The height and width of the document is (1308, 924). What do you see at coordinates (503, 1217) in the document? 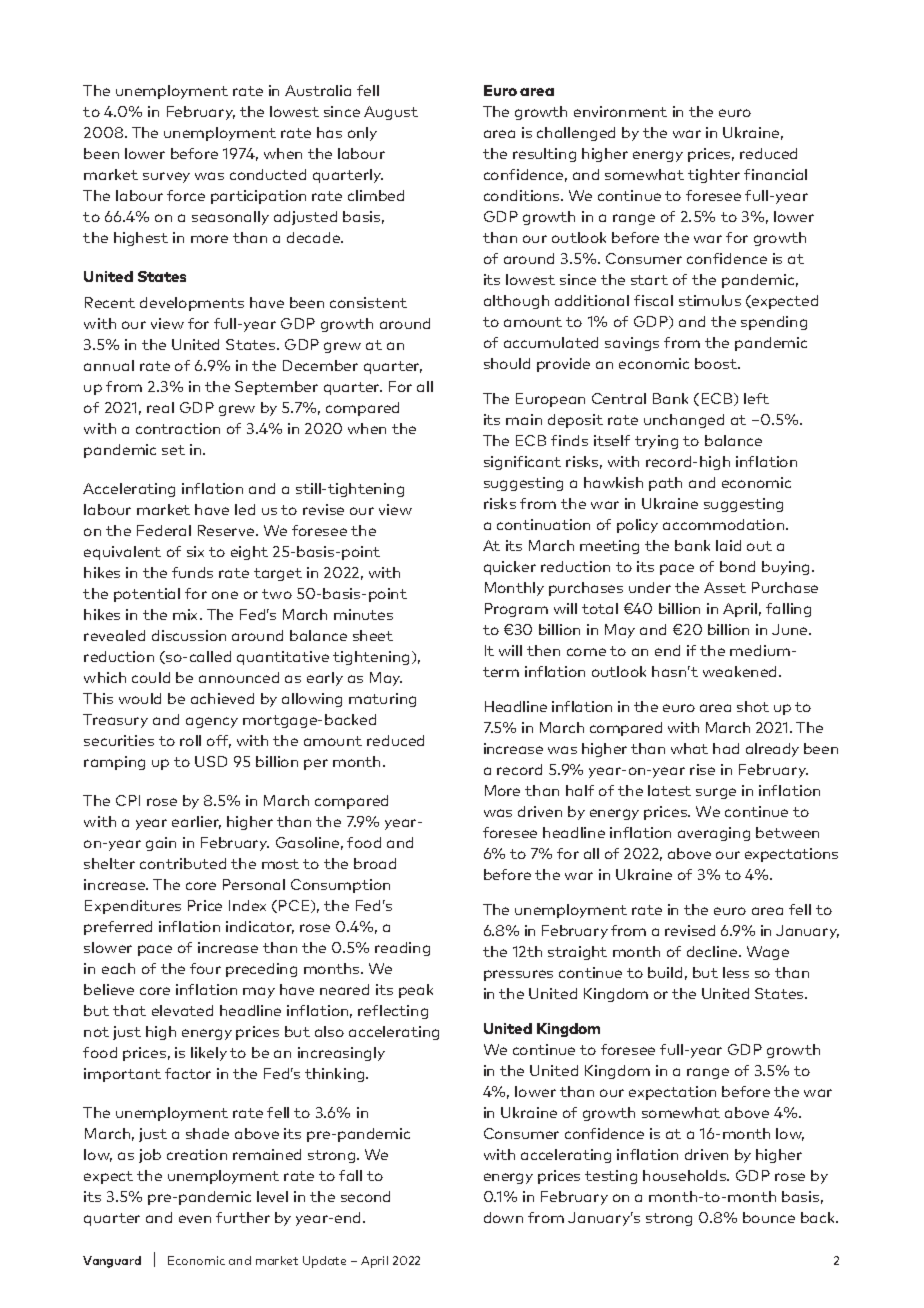
I see `down` at bounding box center [503, 1217].
